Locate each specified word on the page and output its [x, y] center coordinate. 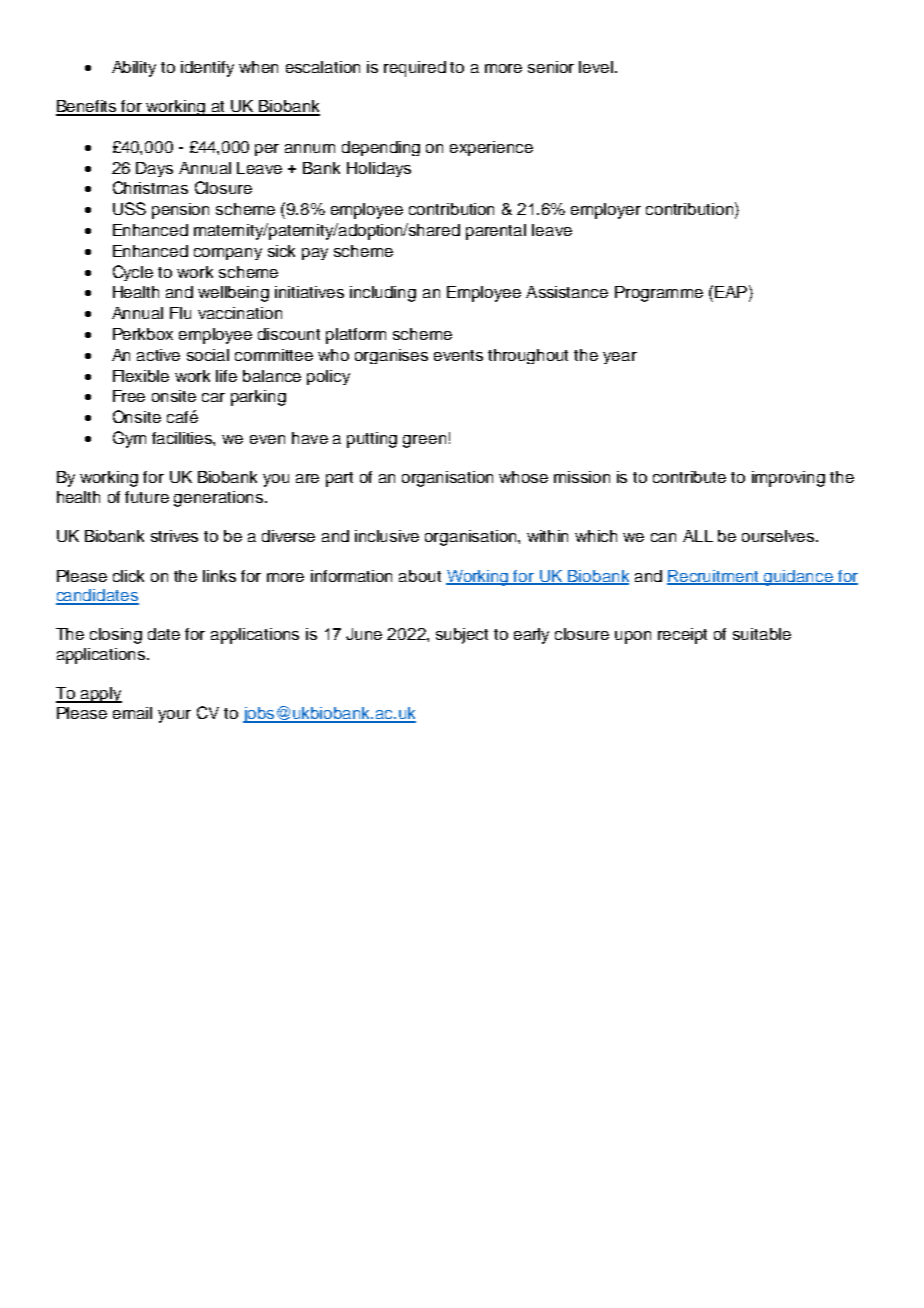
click [128, 576]
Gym [129, 439]
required [415, 69]
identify [207, 69]
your [174, 716]
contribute [689, 477]
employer [606, 211]
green [424, 441]
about [420, 576]
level [597, 67]
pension [180, 211]
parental [496, 232]
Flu [180, 313]
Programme [659, 294]
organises [391, 356]
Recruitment [714, 577]
